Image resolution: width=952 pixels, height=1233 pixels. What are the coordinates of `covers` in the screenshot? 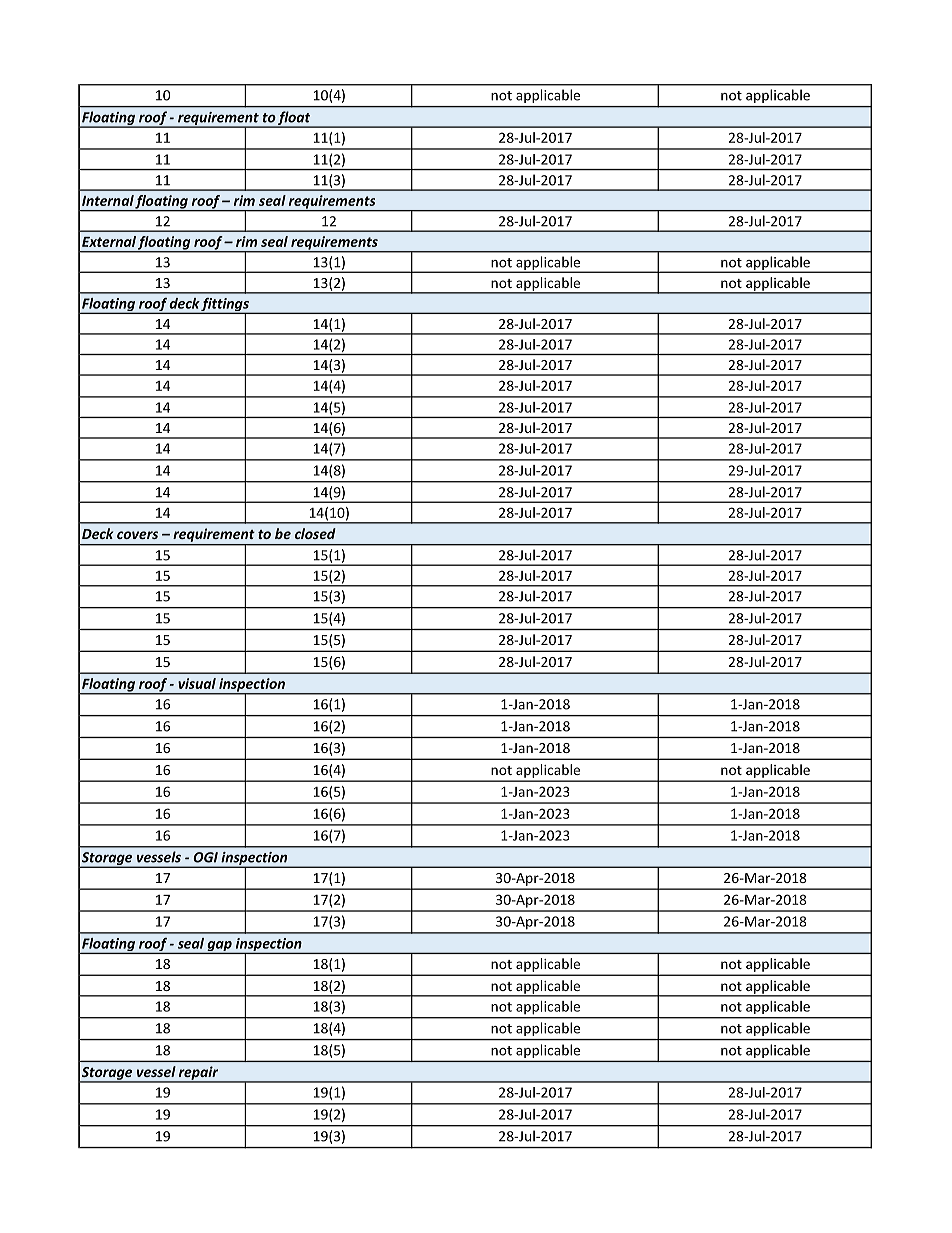 It's located at (137, 535).
